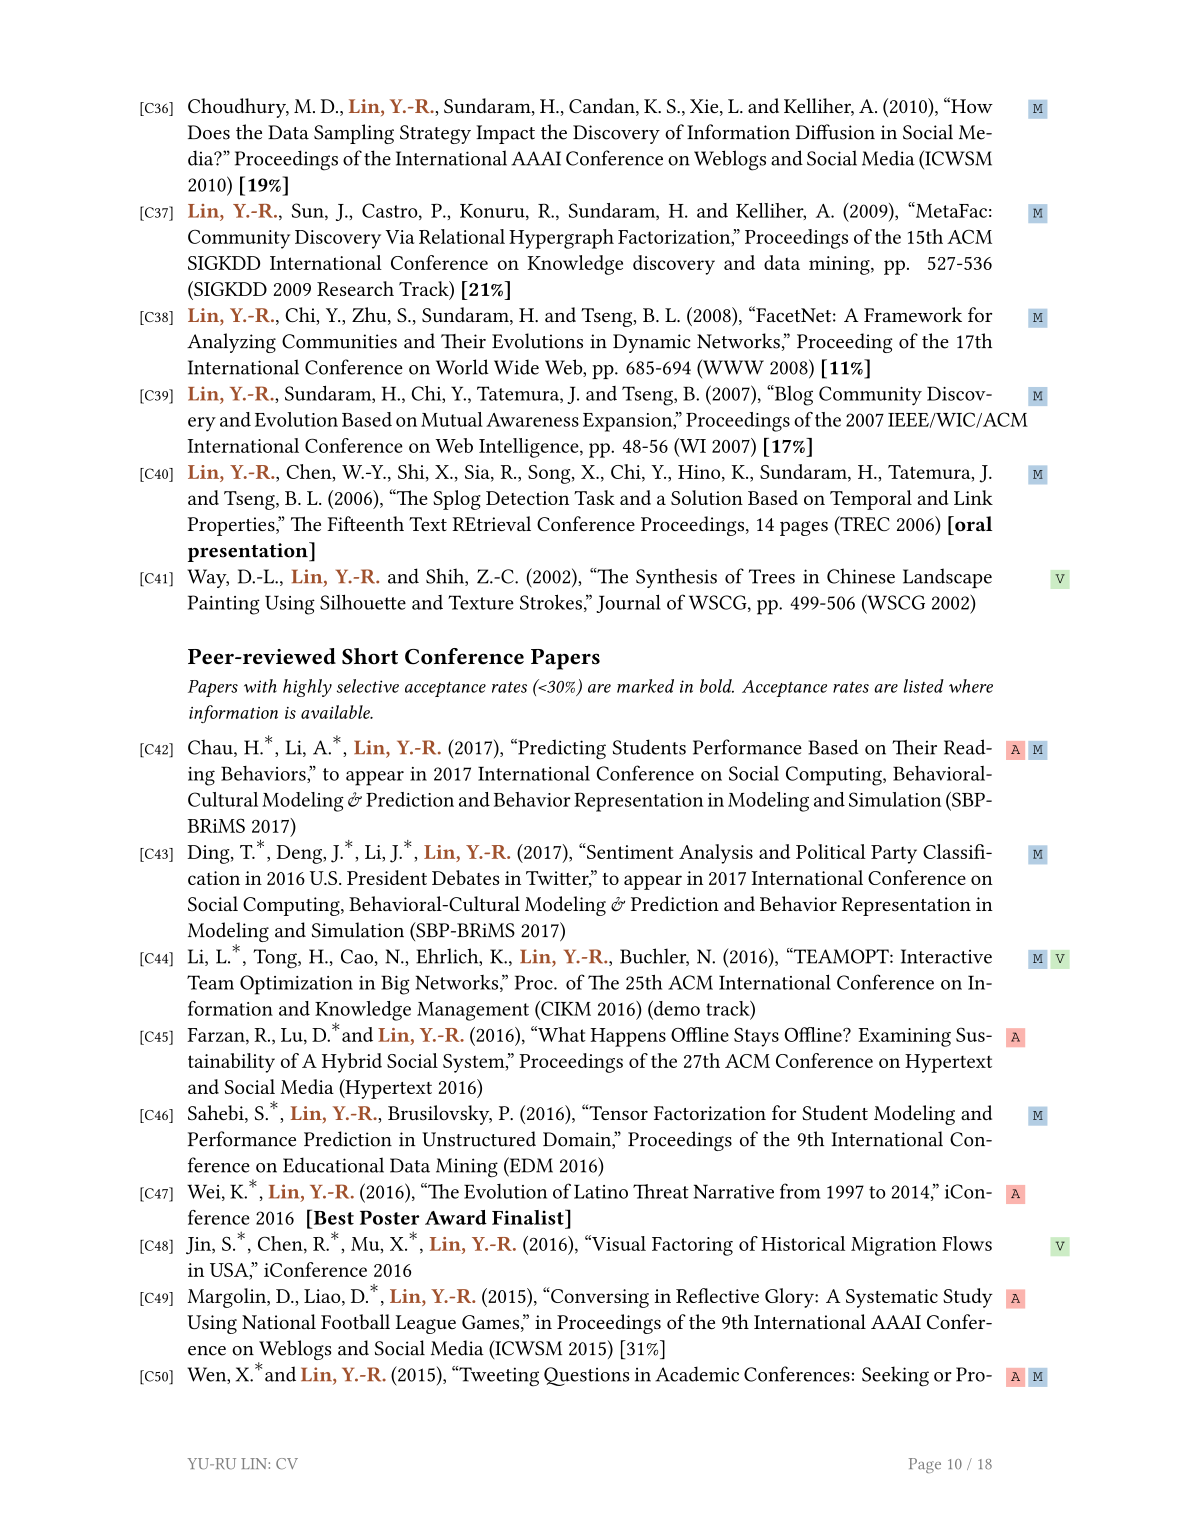  I want to click on Impact, so click(505, 134).
